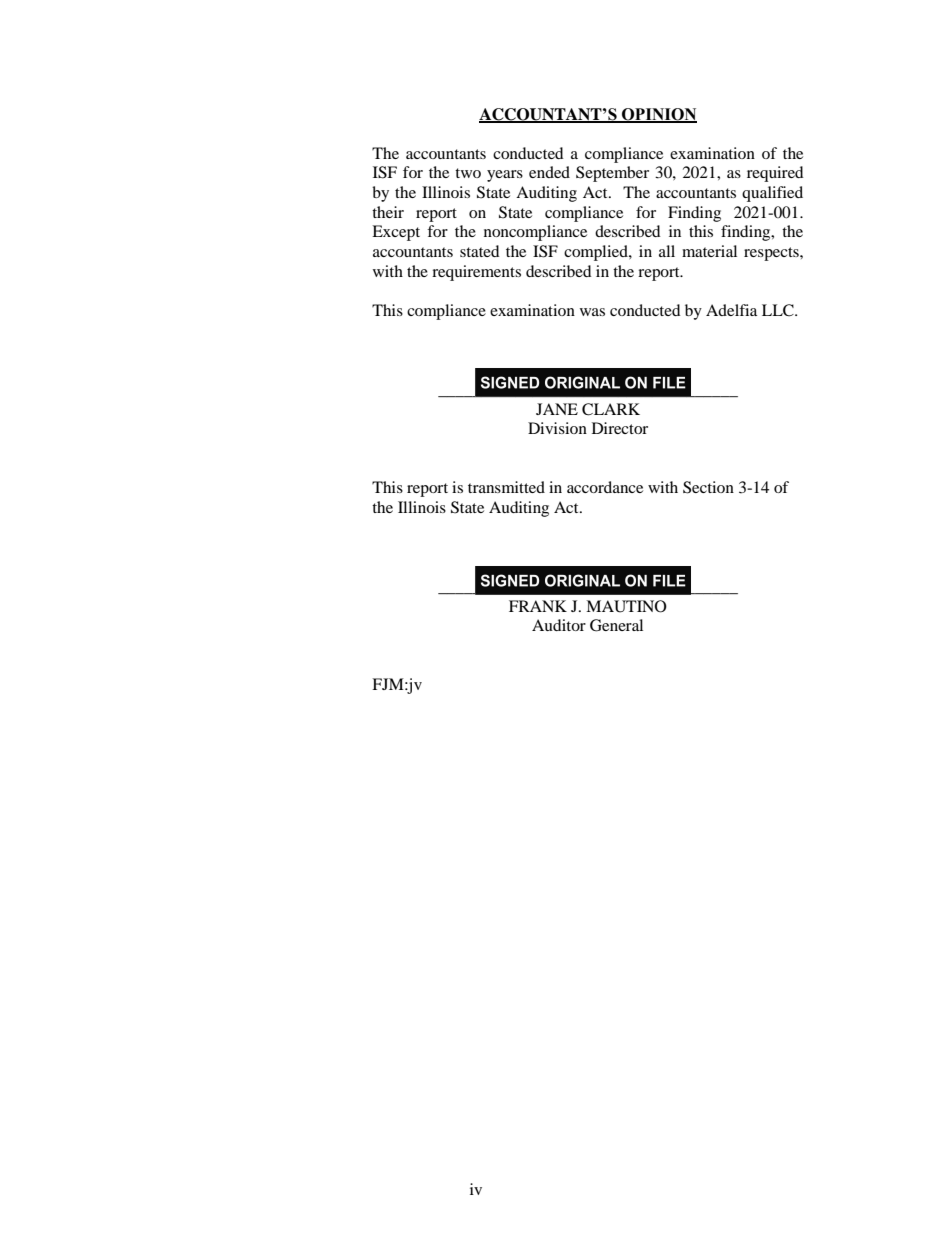  I want to click on two, so click(468, 173).
